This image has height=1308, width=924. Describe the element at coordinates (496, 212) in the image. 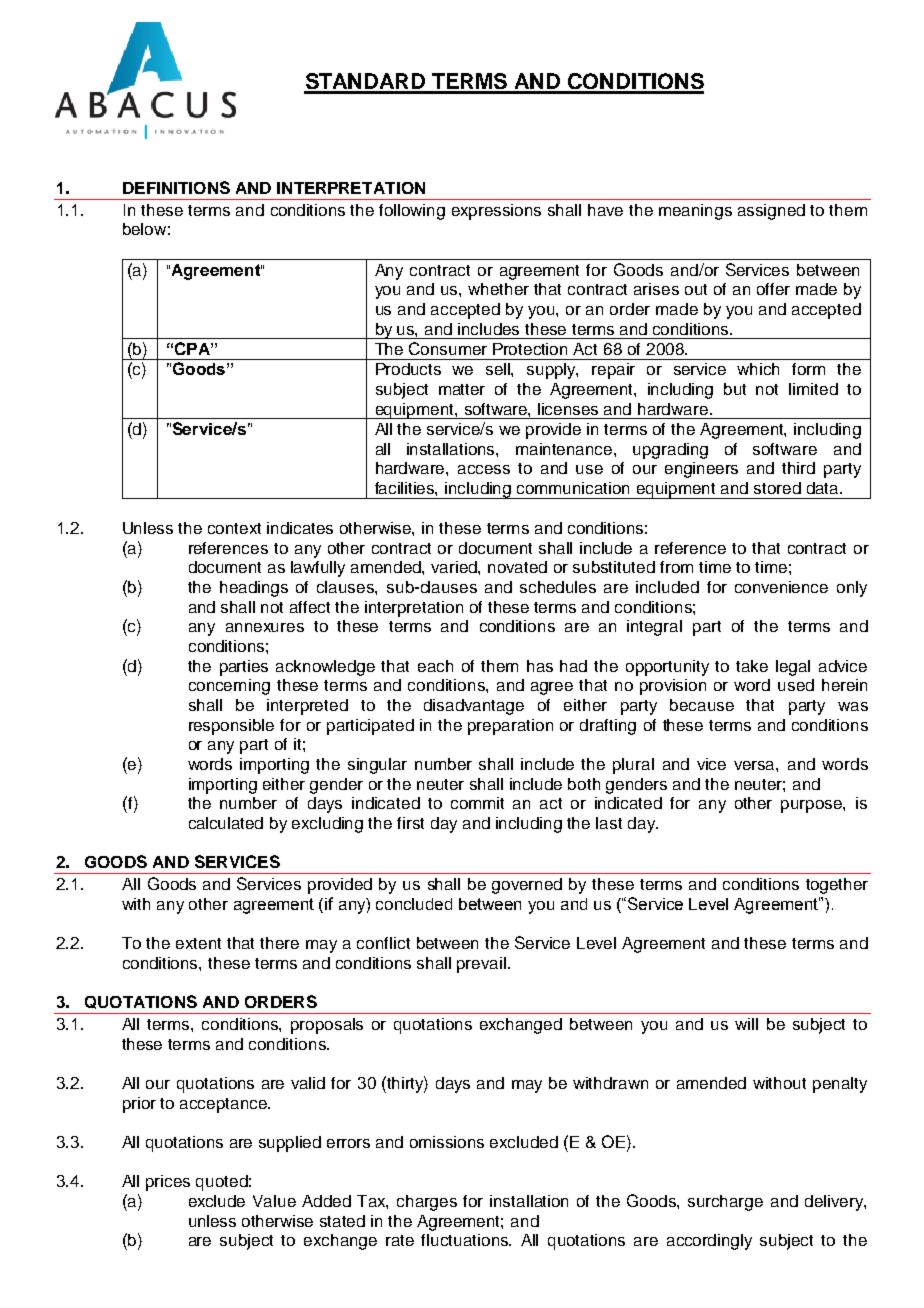

I see `expressions` at that location.
